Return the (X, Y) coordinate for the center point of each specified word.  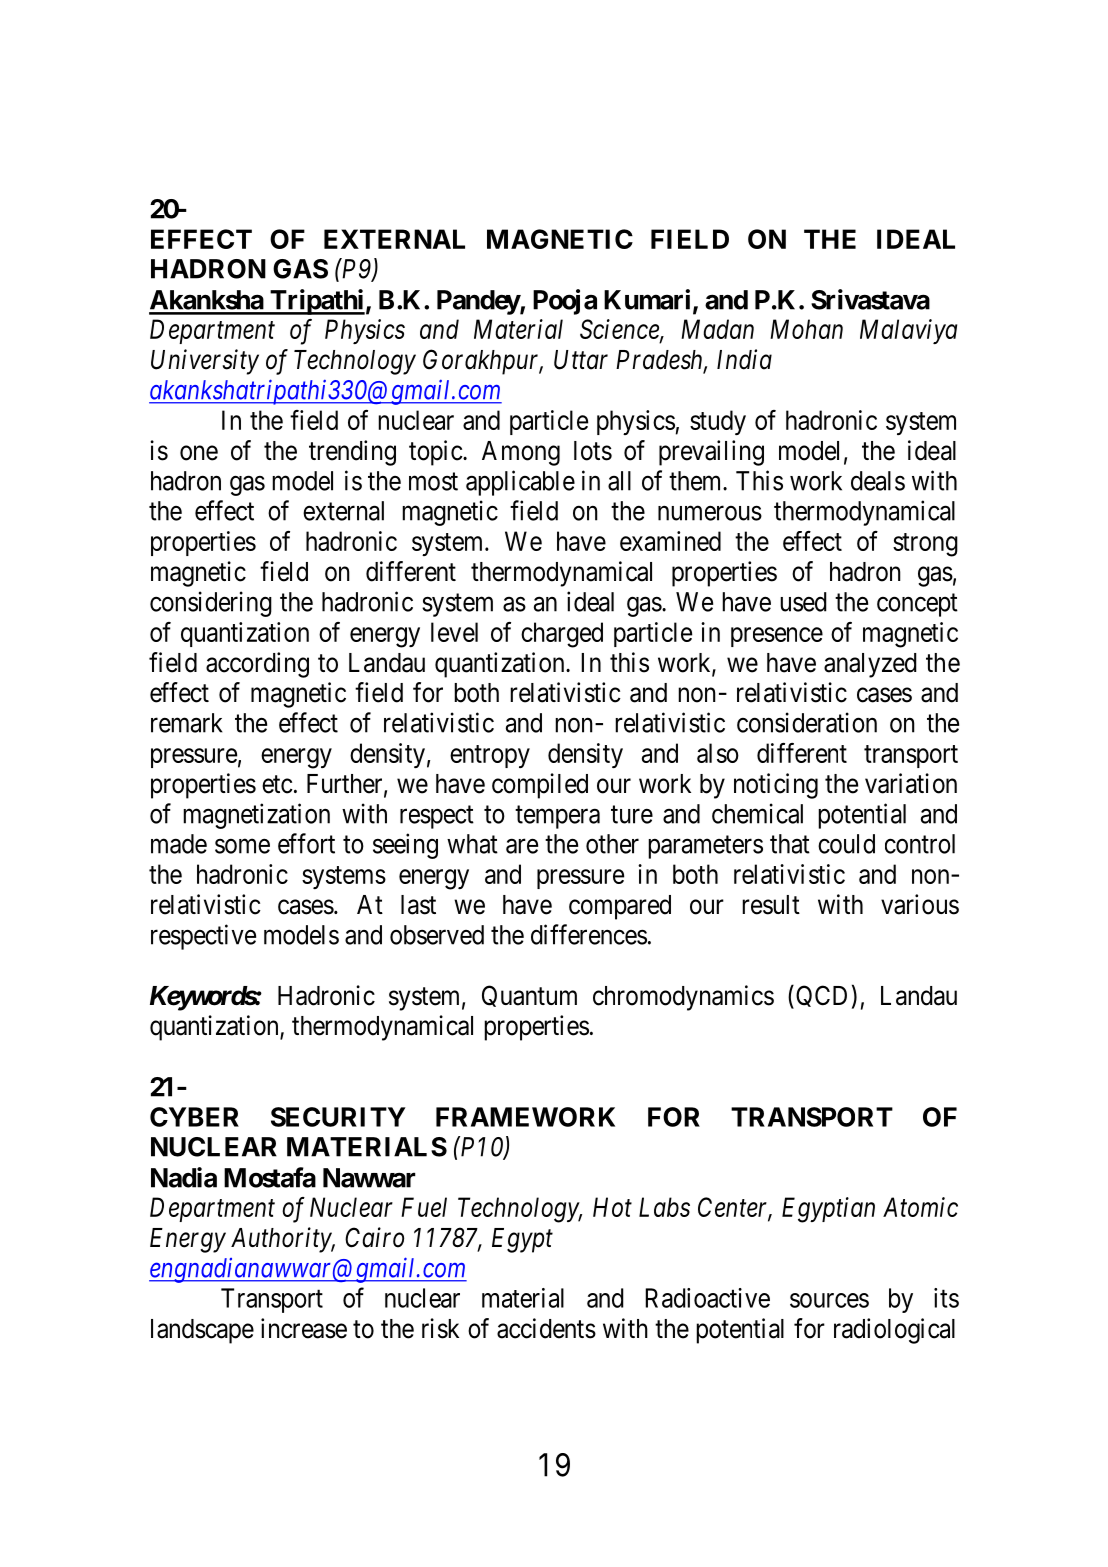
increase (304, 1328)
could (846, 844)
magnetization (256, 816)
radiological (894, 1331)
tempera (557, 817)
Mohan (806, 329)
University (205, 362)
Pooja (565, 302)
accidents (546, 1328)
